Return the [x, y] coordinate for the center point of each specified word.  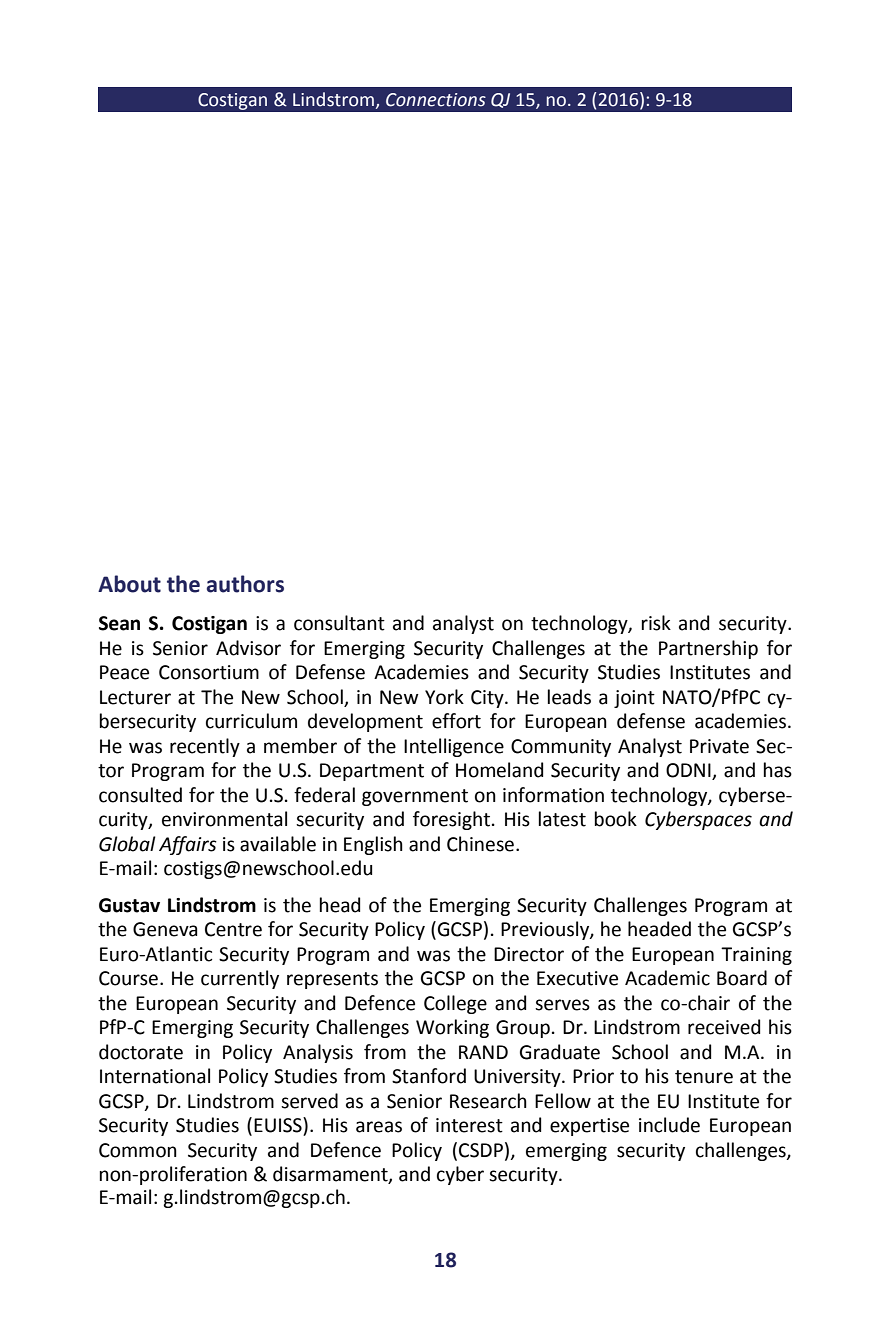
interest [469, 1125]
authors [245, 584]
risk [656, 623]
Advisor [248, 648]
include [669, 1125]
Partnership [708, 649]
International [155, 1076]
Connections [436, 100]
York [444, 697]
